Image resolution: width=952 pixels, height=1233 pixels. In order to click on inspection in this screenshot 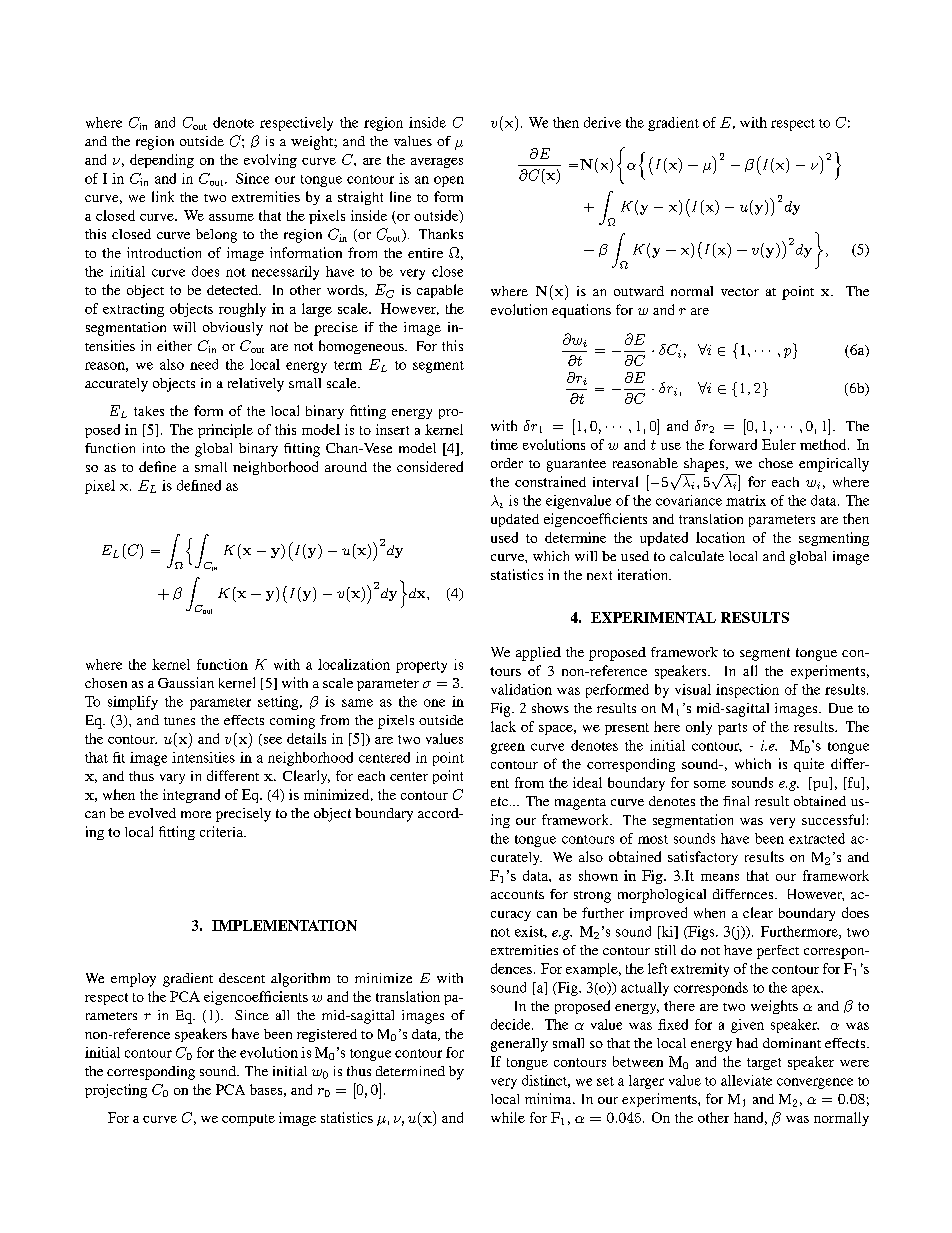, I will do `click(747, 691)`.
